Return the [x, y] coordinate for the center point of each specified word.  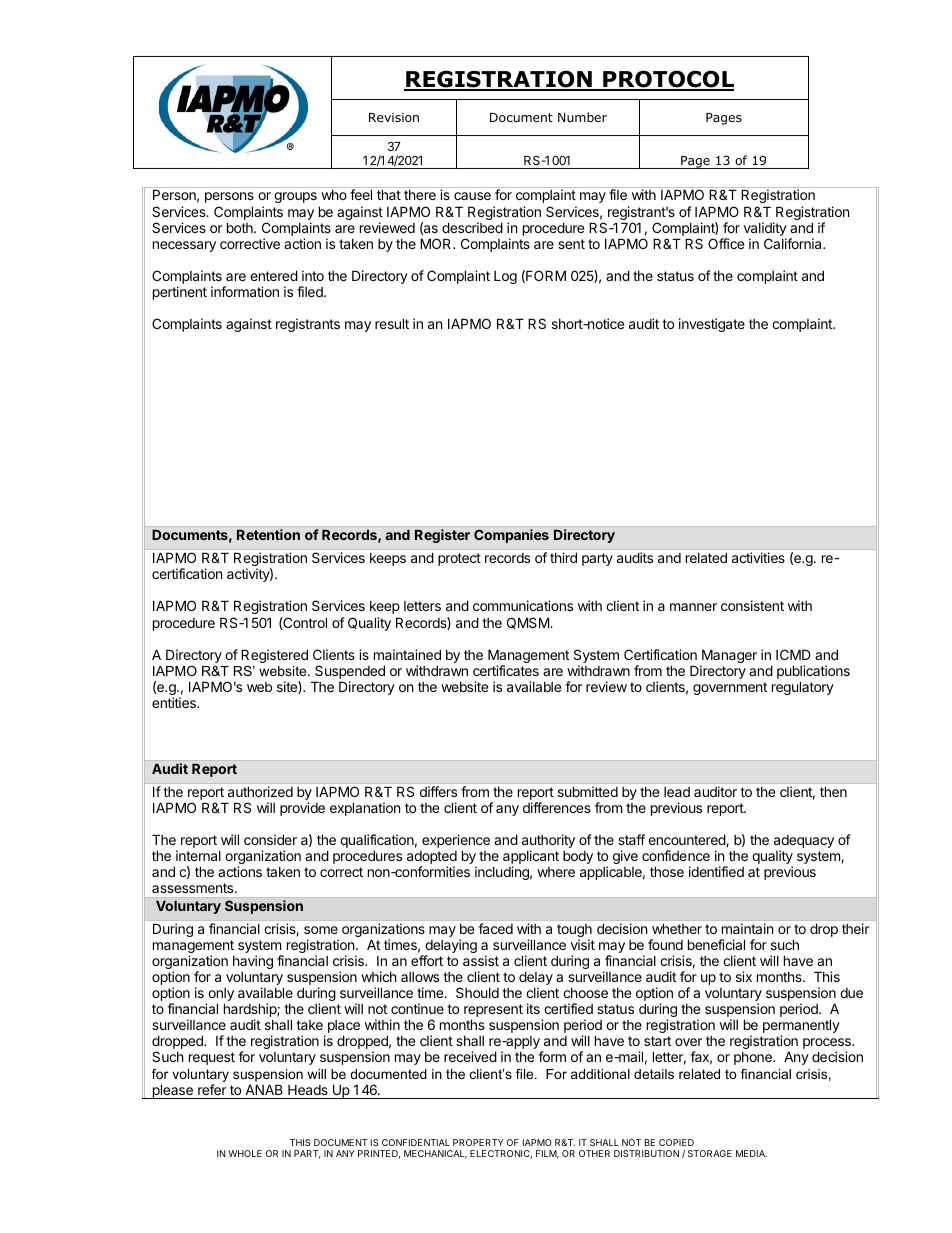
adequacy [804, 843]
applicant [531, 858]
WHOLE [245, 1153]
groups [295, 197]
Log [505, 277]
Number [582, 117]
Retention [268, 534]
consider [270, 839]
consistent [752, 605]
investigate [712, 325]
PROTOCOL [667, 80]
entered [274, 275]
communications [523, 605]
